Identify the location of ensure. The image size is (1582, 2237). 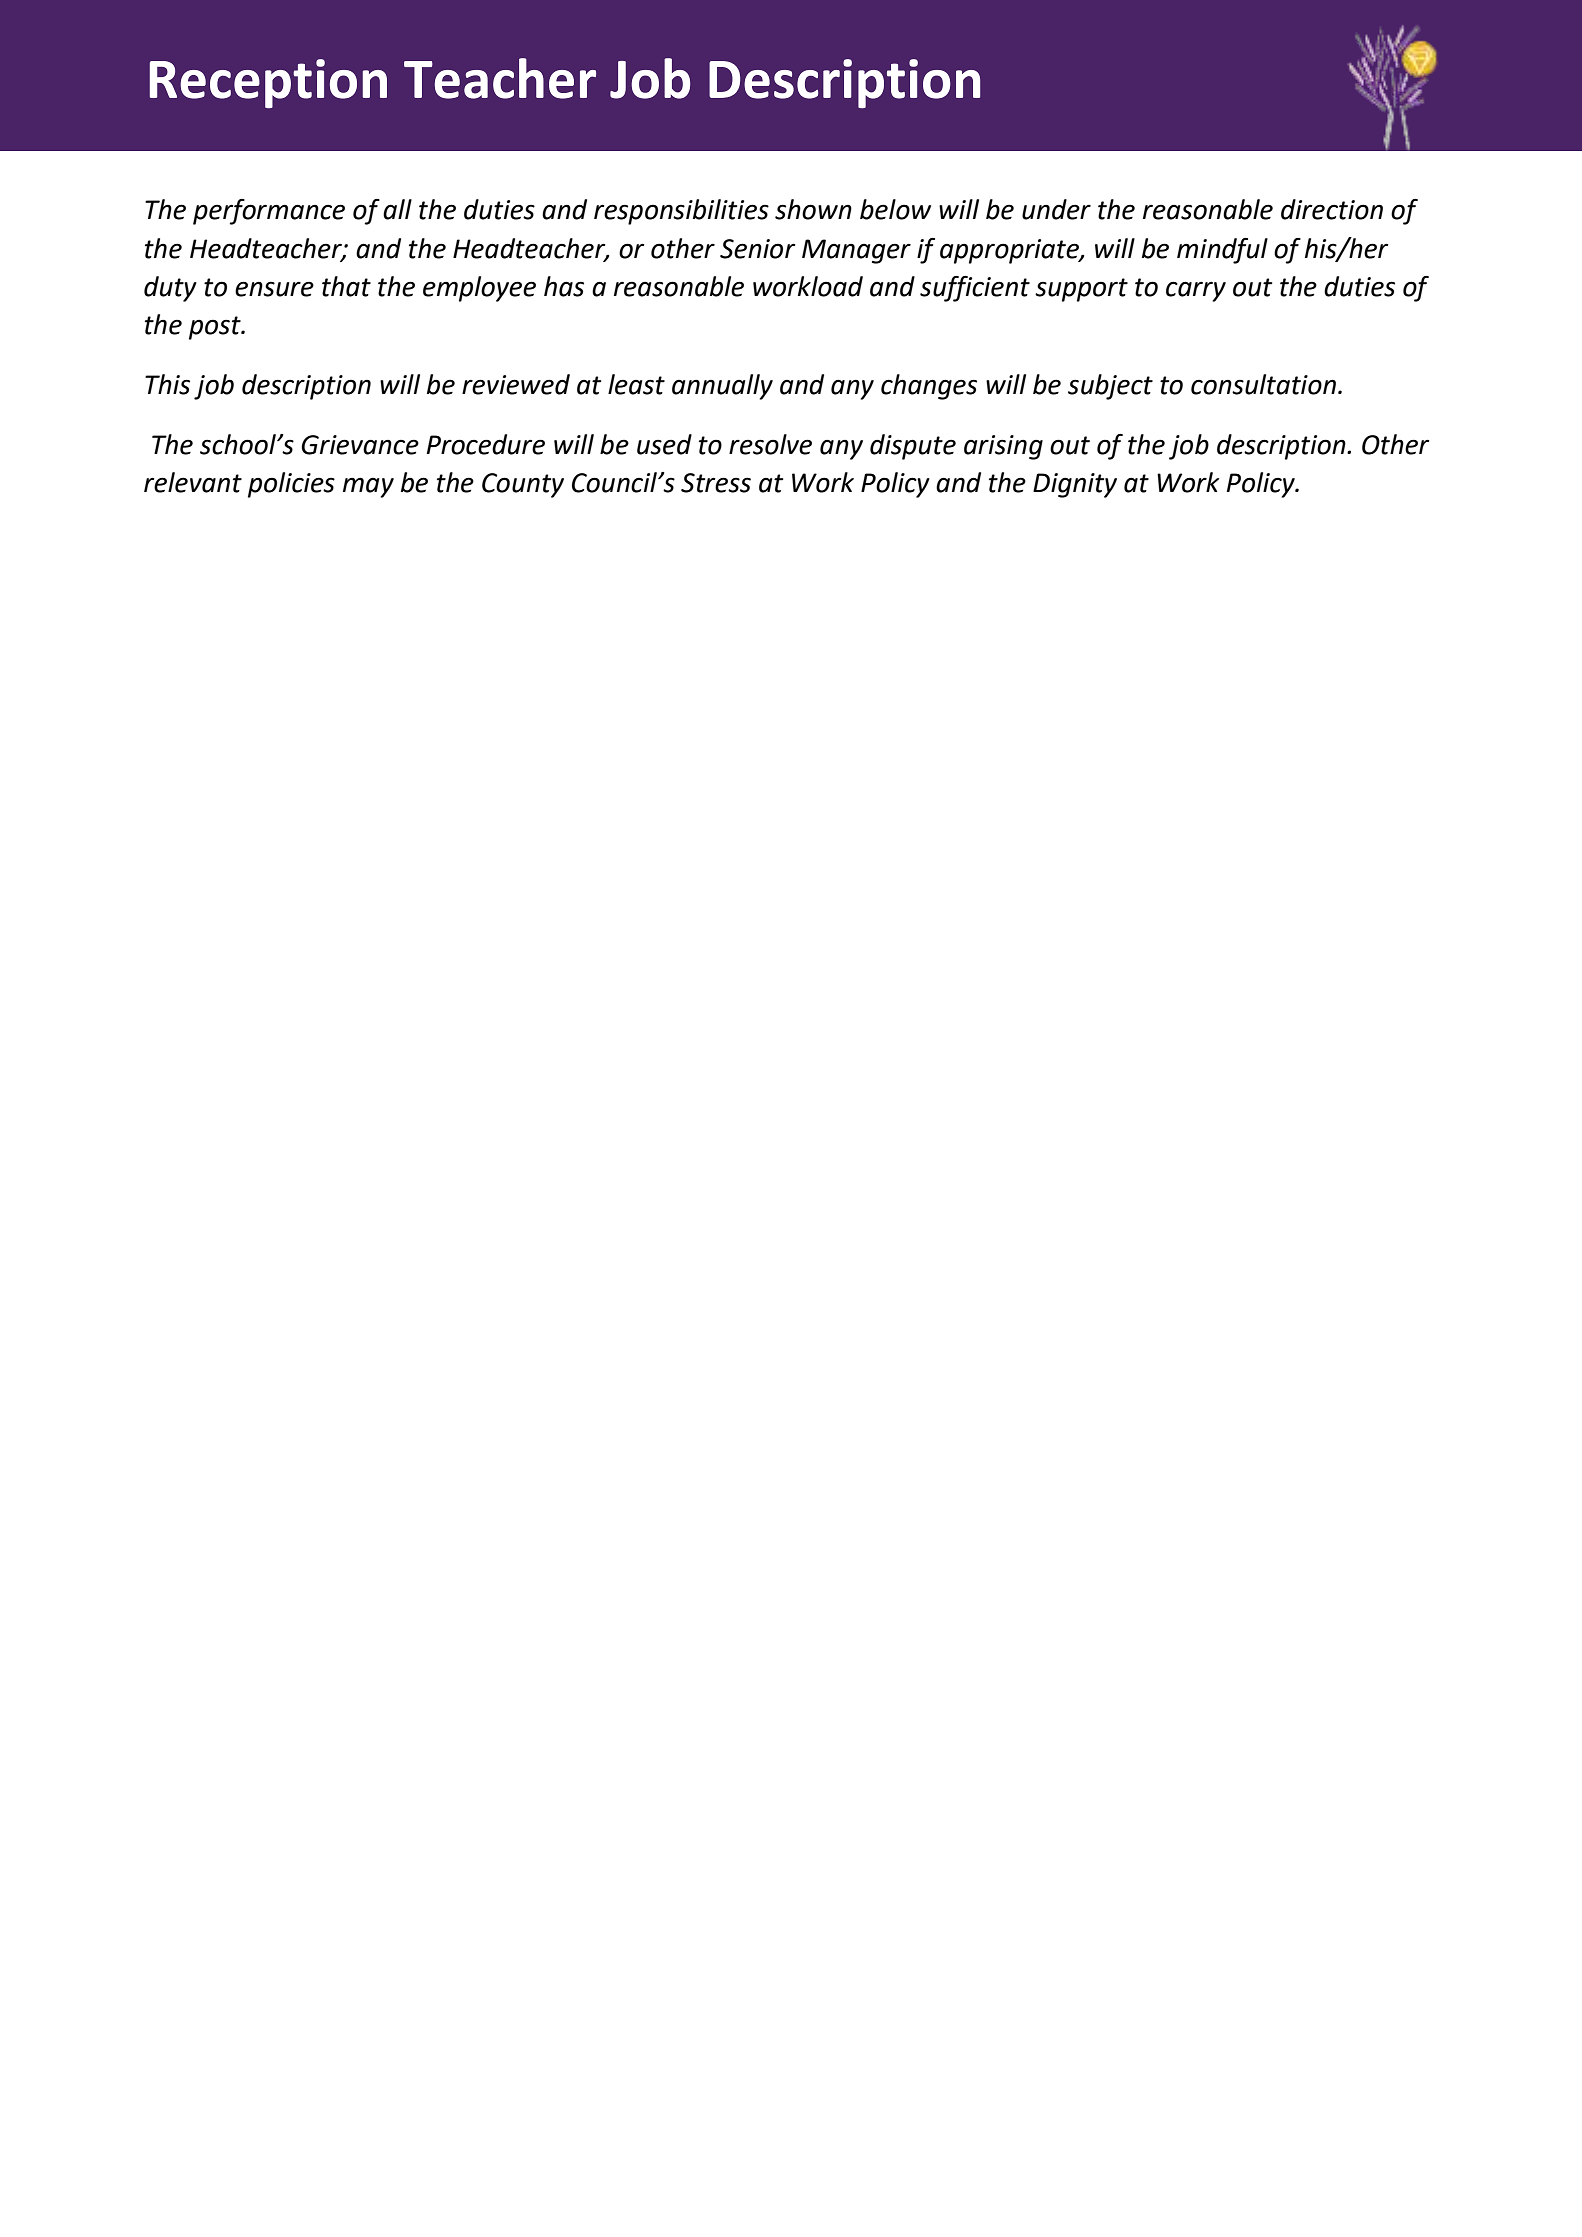
(274, 289).
